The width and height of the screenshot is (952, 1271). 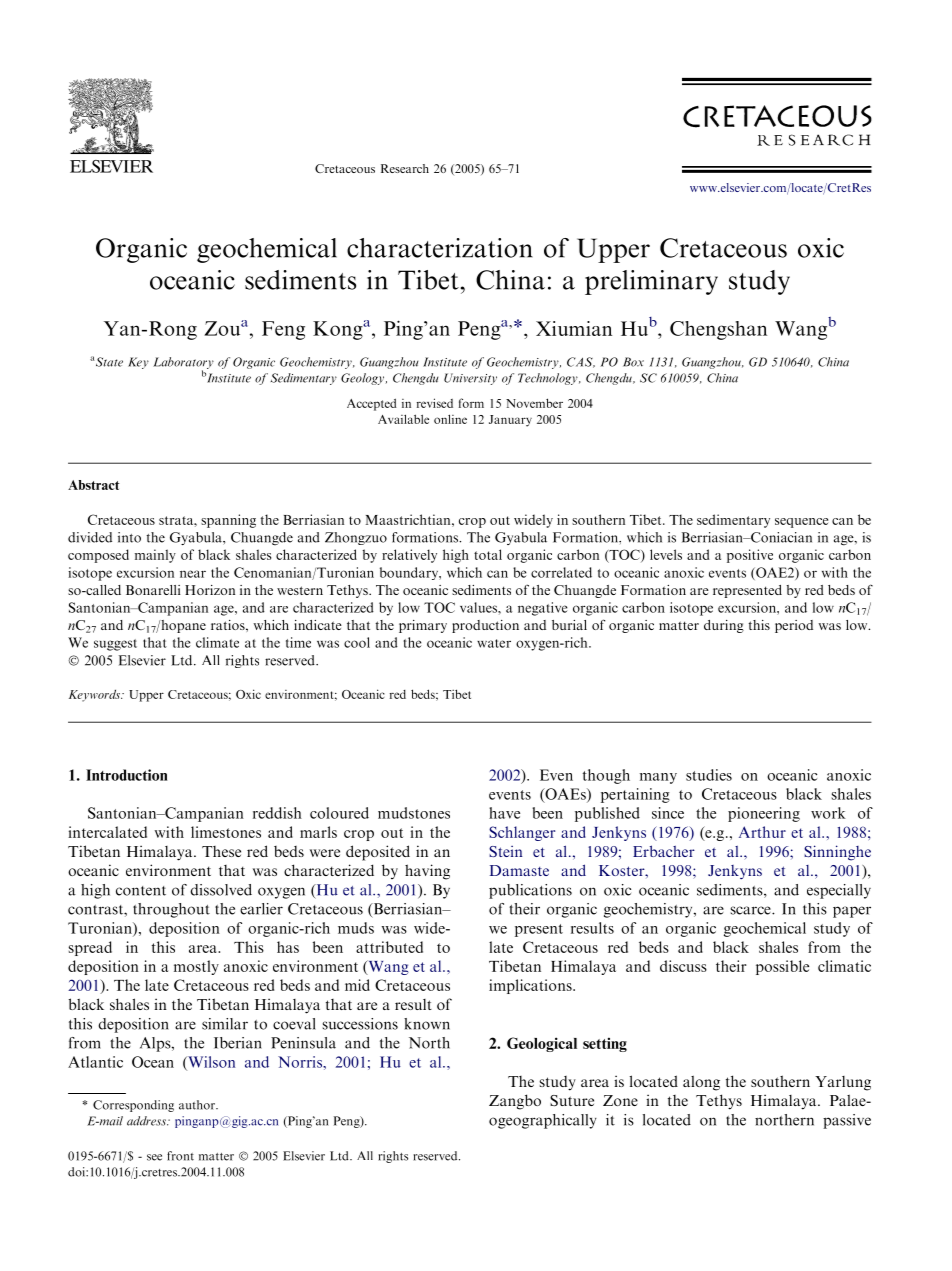 What do you see at coordinates (752, 910) in the screenshot?
I see `scarce` at bounding box center [752, 910].
